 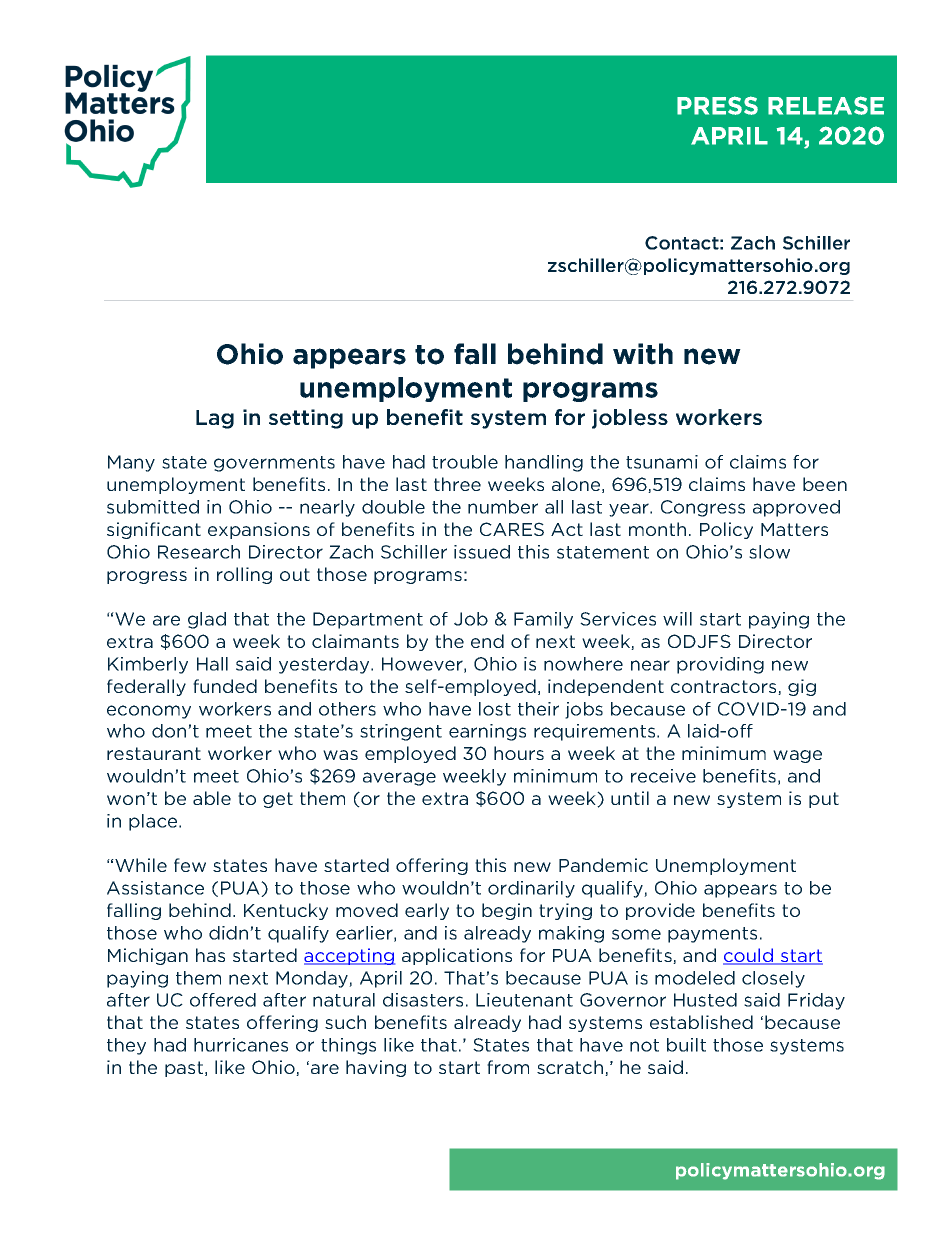 What do you see at coordinates (399, 779) in the screenshot?
I see `average` at bounding box center [399, 779].
